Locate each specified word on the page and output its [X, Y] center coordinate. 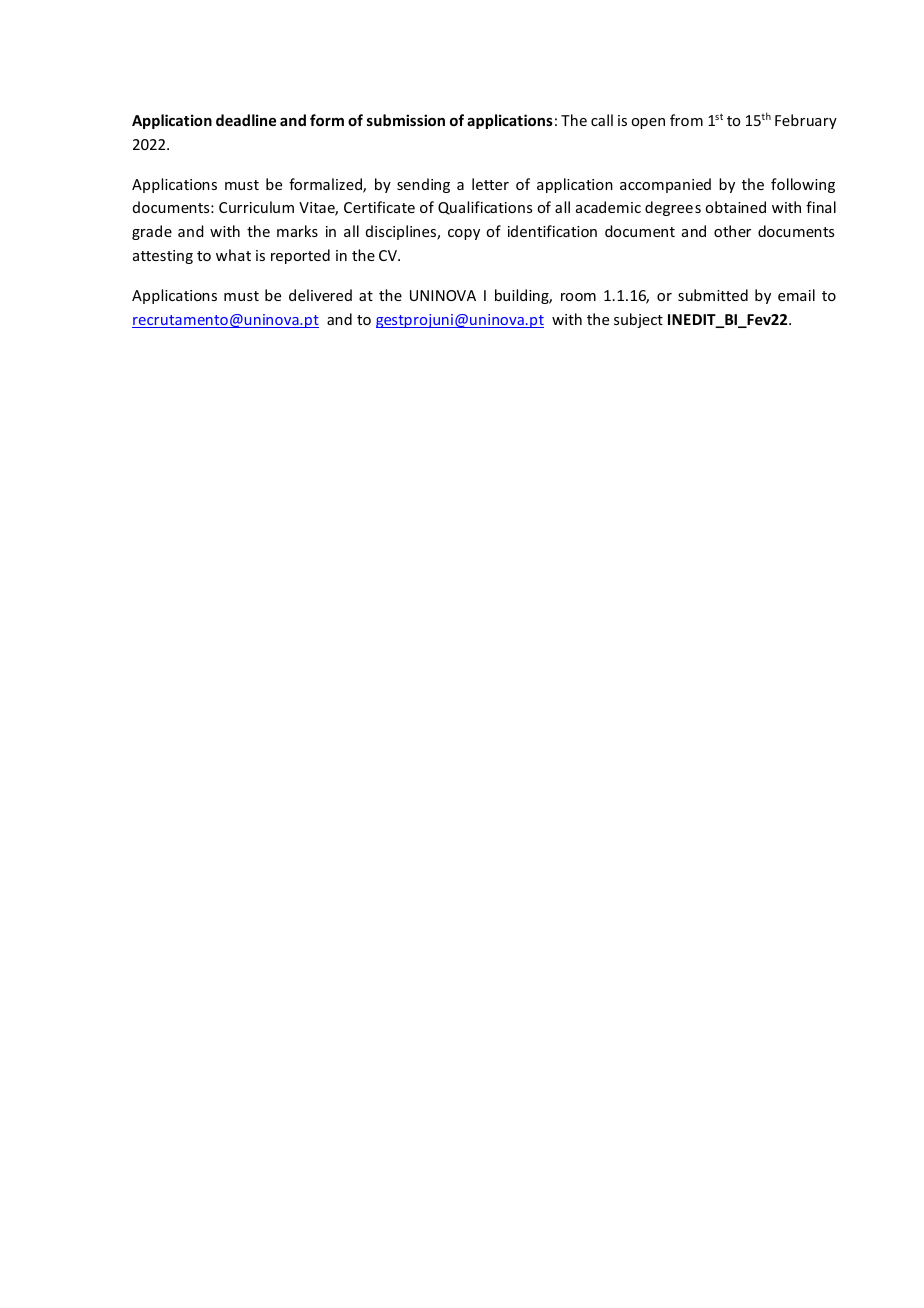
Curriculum [256, 207]
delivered [320, 295]
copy [464, 234]
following [803, 185]
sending [423, 185]
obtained [735, 207]
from [686, 120]
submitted [713, 295]
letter [490, 184]
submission [406, 120]
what [233, 255]
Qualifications [485, 208]
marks [297, 231]
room [578, 297]
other [732, 231]
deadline [246, 120]
